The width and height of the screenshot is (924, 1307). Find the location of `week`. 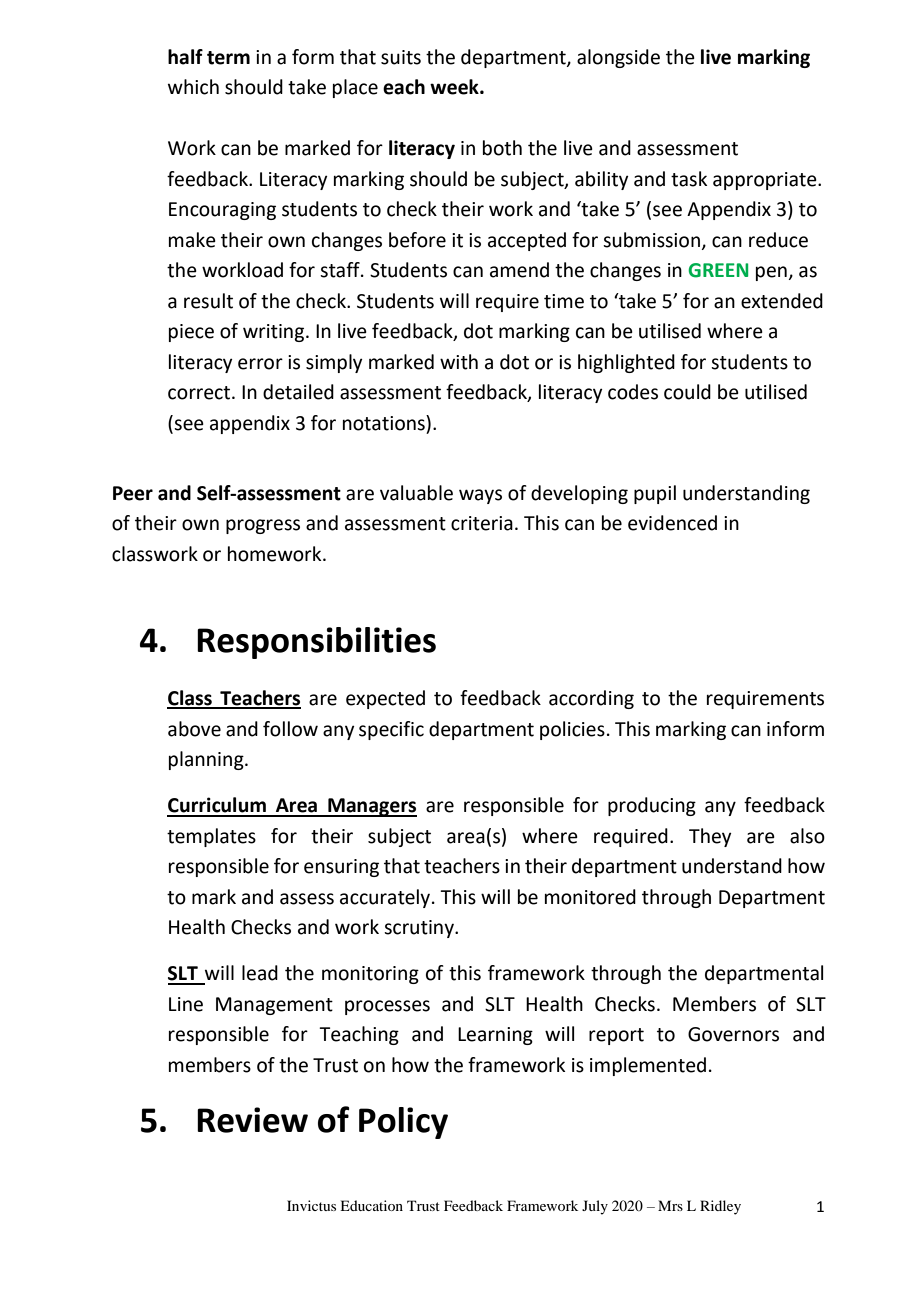

week is located at coordinates (455, 87).
